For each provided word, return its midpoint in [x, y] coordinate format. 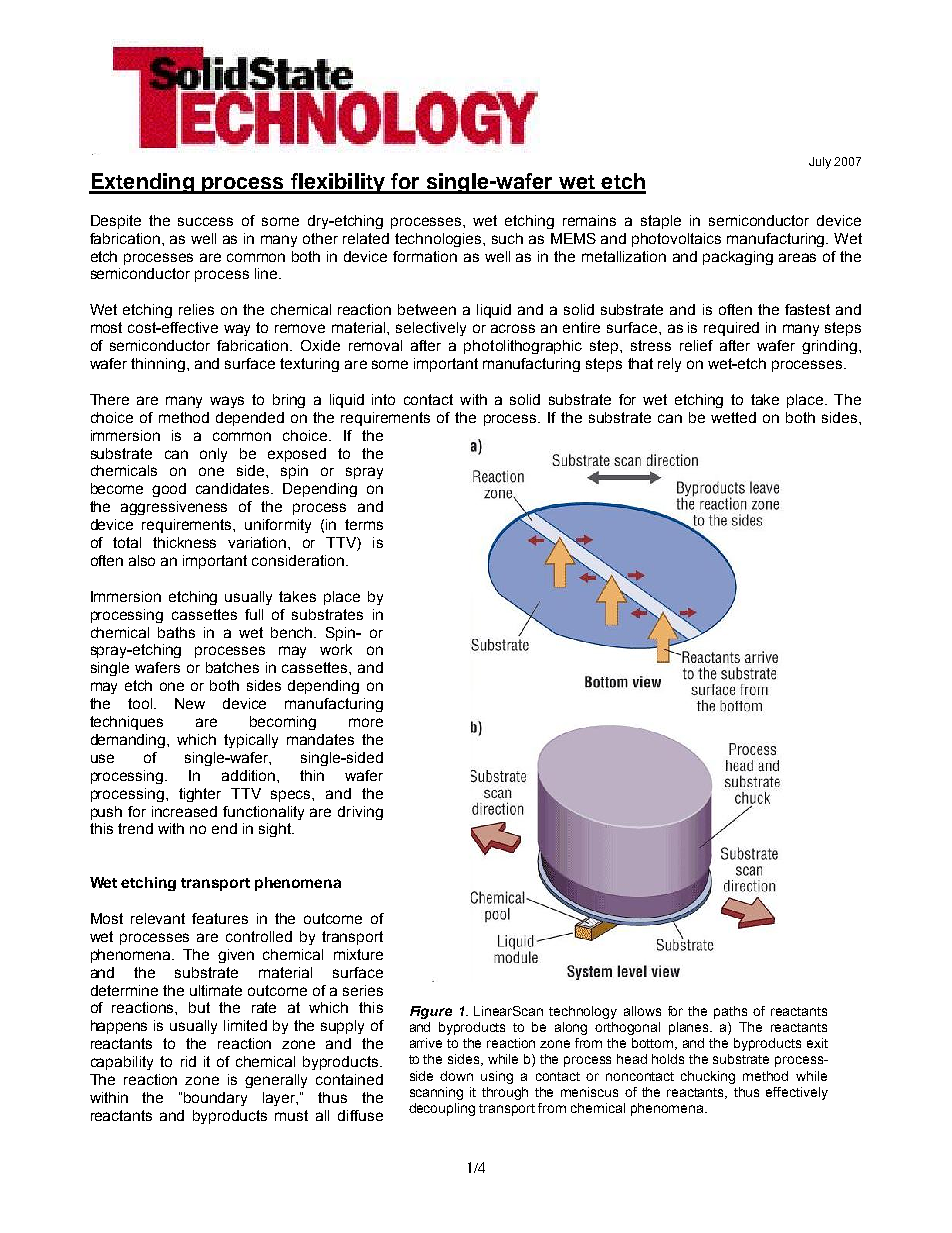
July [820, 163]
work [336, 649]
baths [176, 632]
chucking [708, 1077]
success [205, 221]
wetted [733, 417]
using [497, 1077]
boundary [215, 1099]
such [507, 238]
